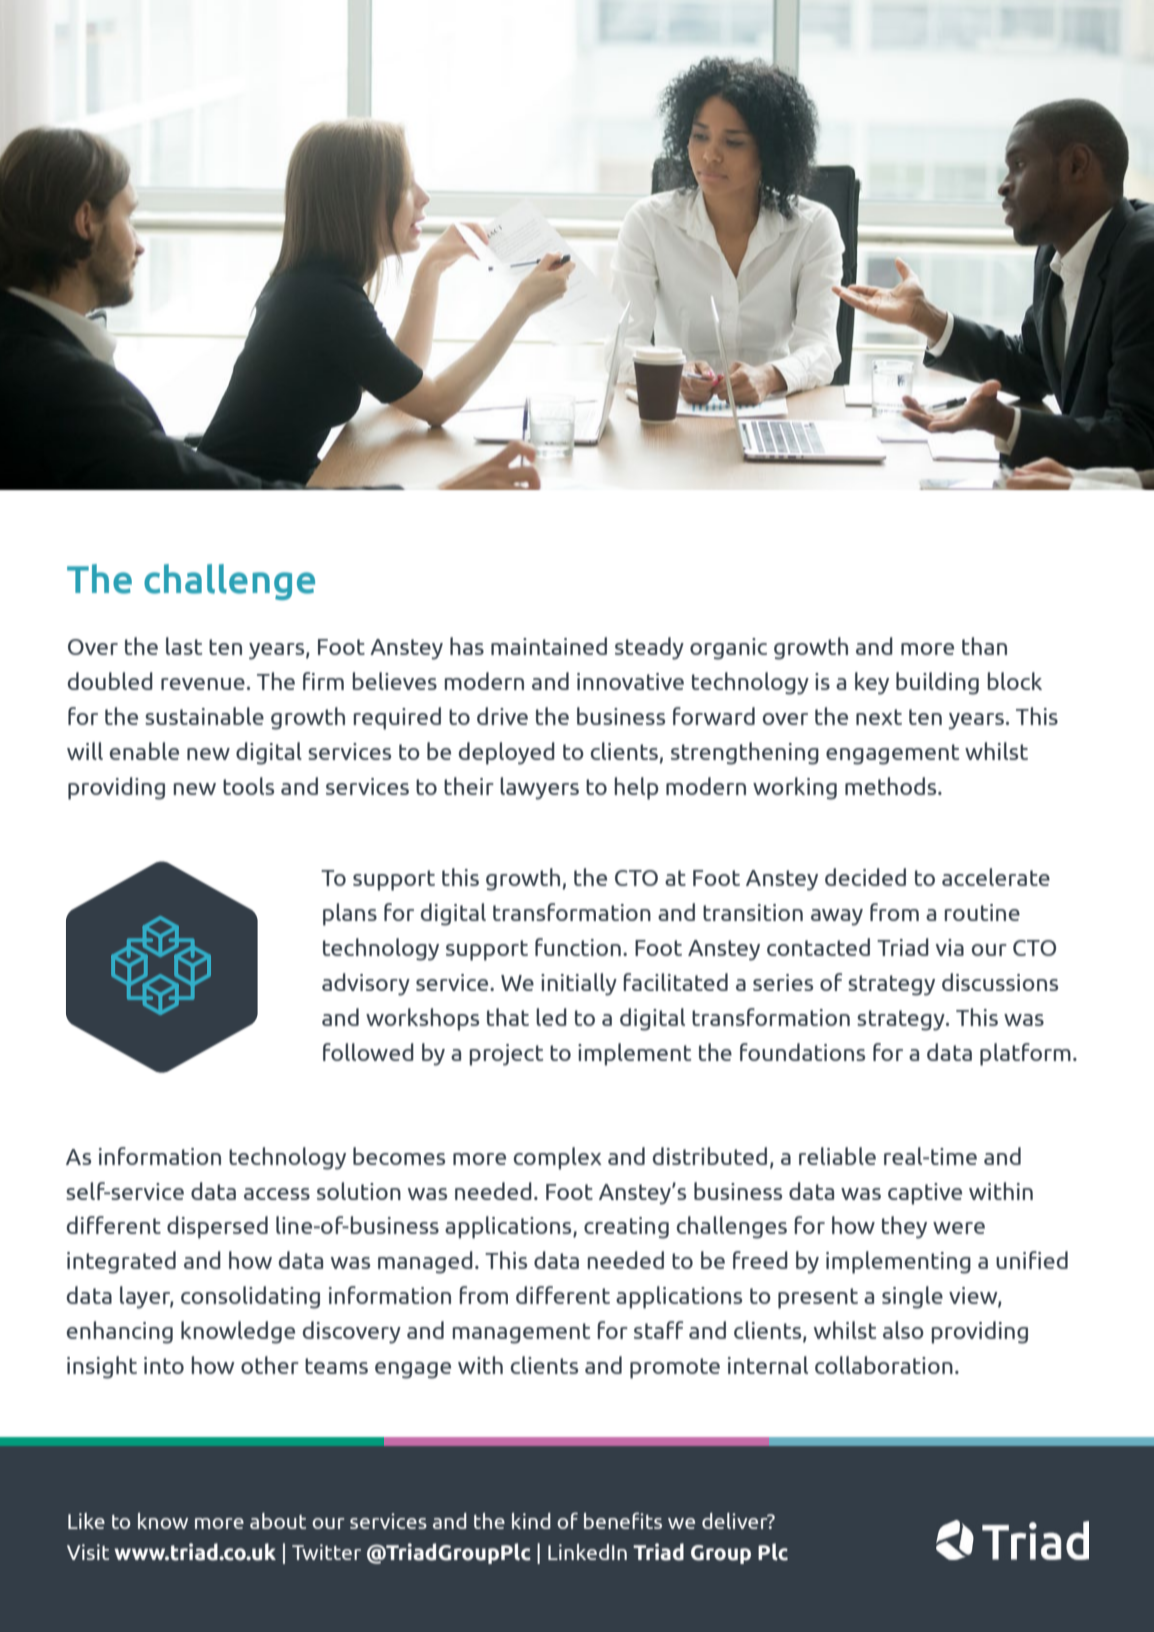 This document has width=1154, height=1632. I want to click on project, so click(506, 1055).
